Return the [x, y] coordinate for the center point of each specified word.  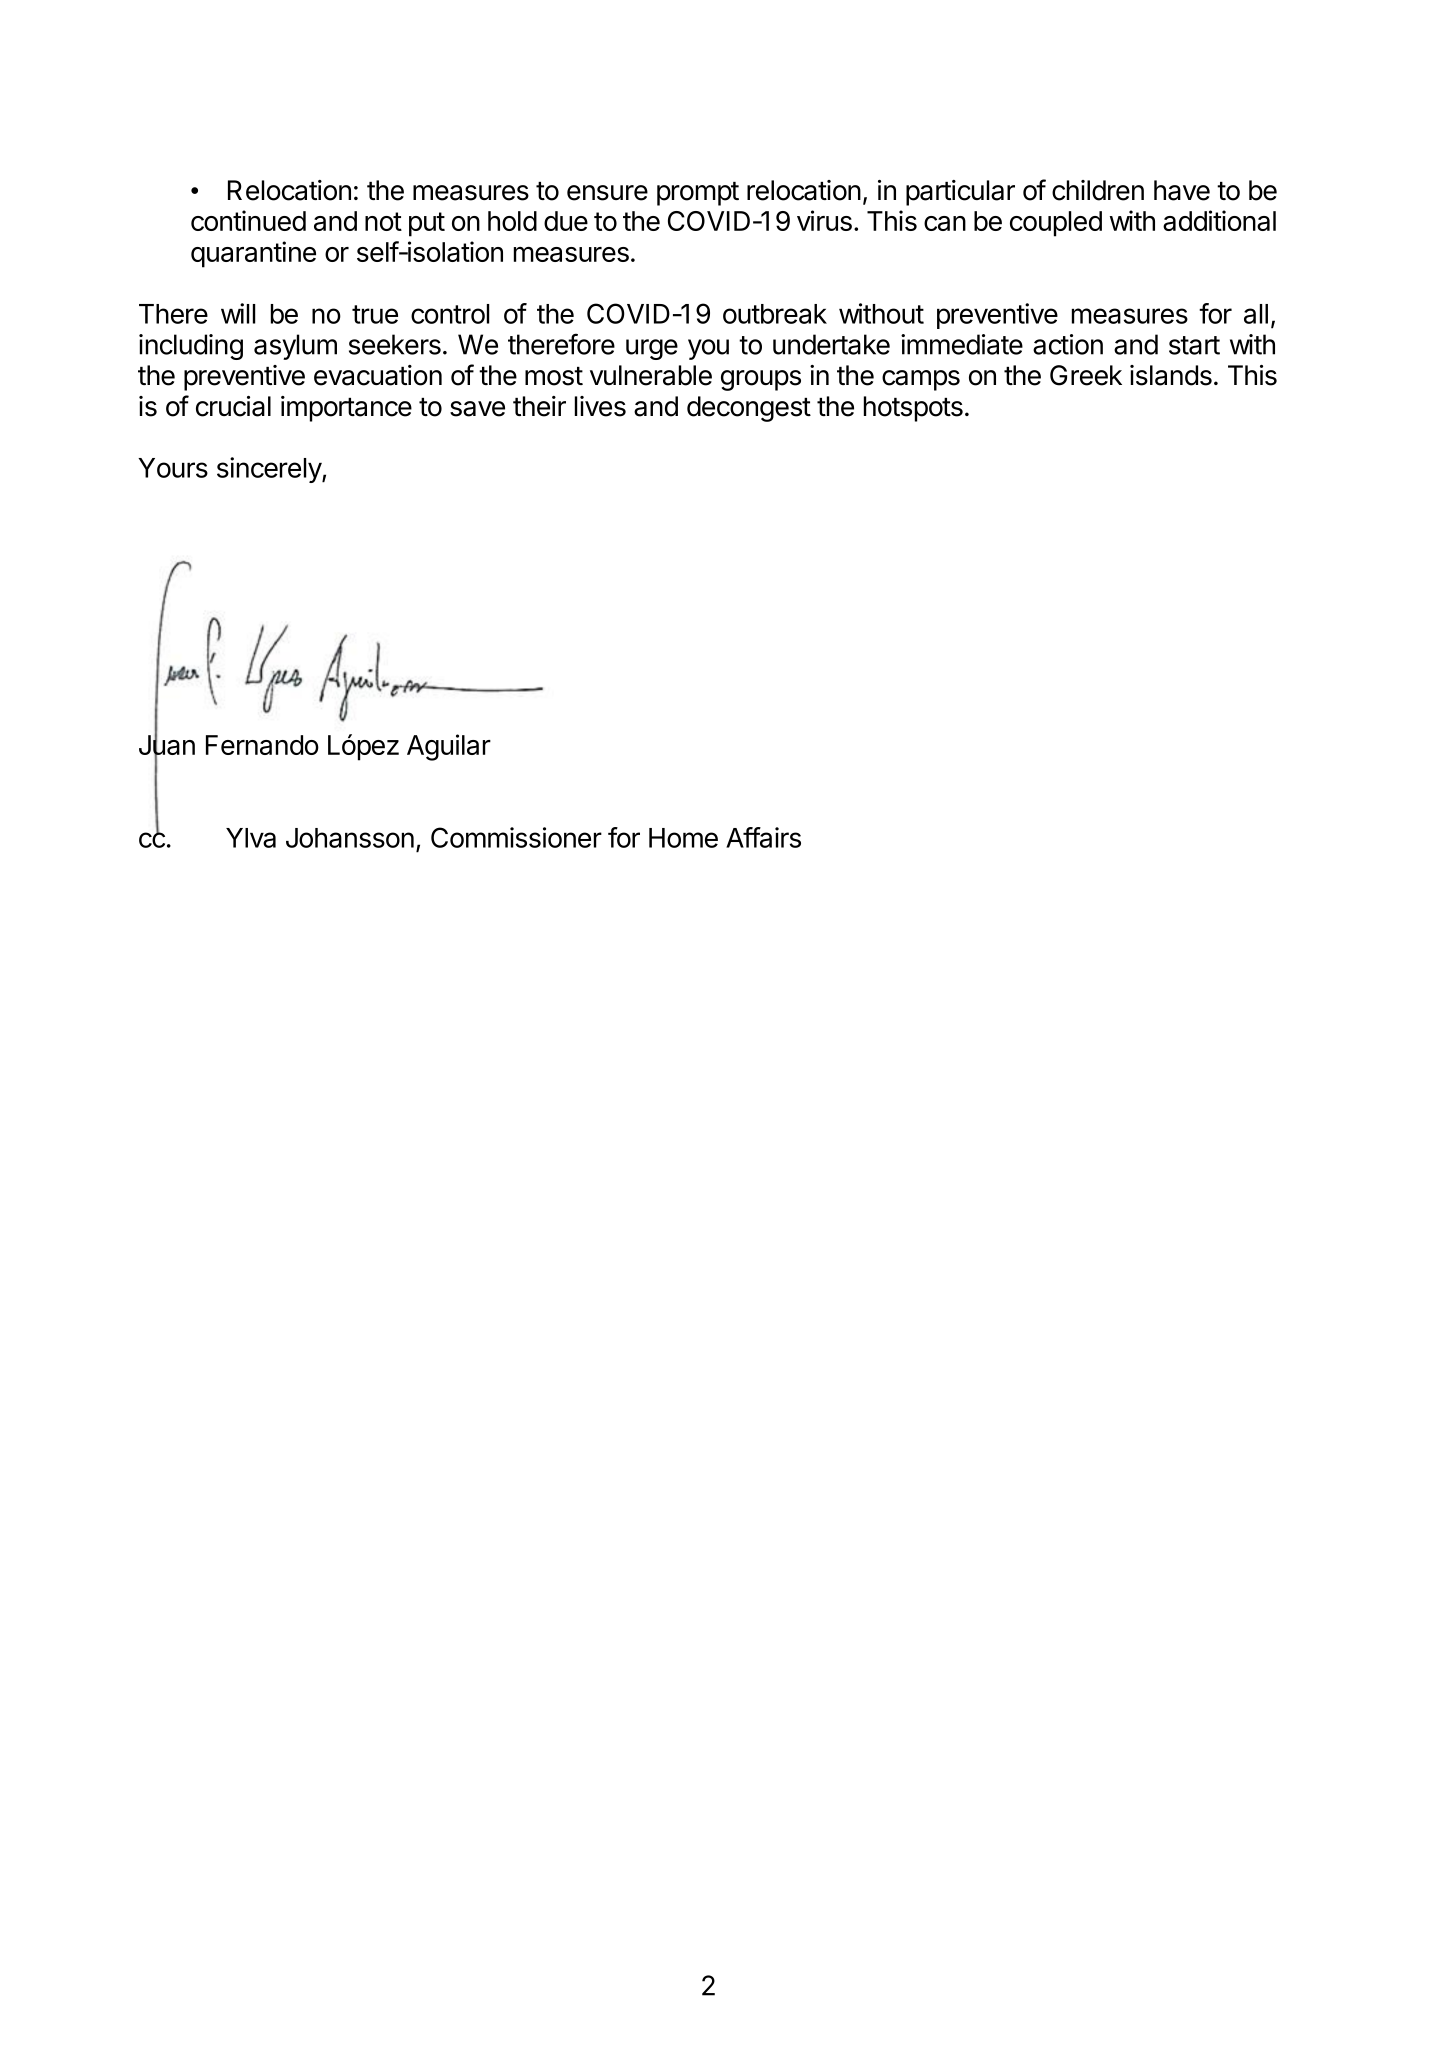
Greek [1086, 375]
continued [248, 220]
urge [652, 349]
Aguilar [449, 747]
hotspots [913, 409]
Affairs [763, 837]
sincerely [270, 470]
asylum [295, 347]
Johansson [350, 838]
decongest [749, 409]
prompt [698, 194]
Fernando [262, 745]
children [1098, 190]
